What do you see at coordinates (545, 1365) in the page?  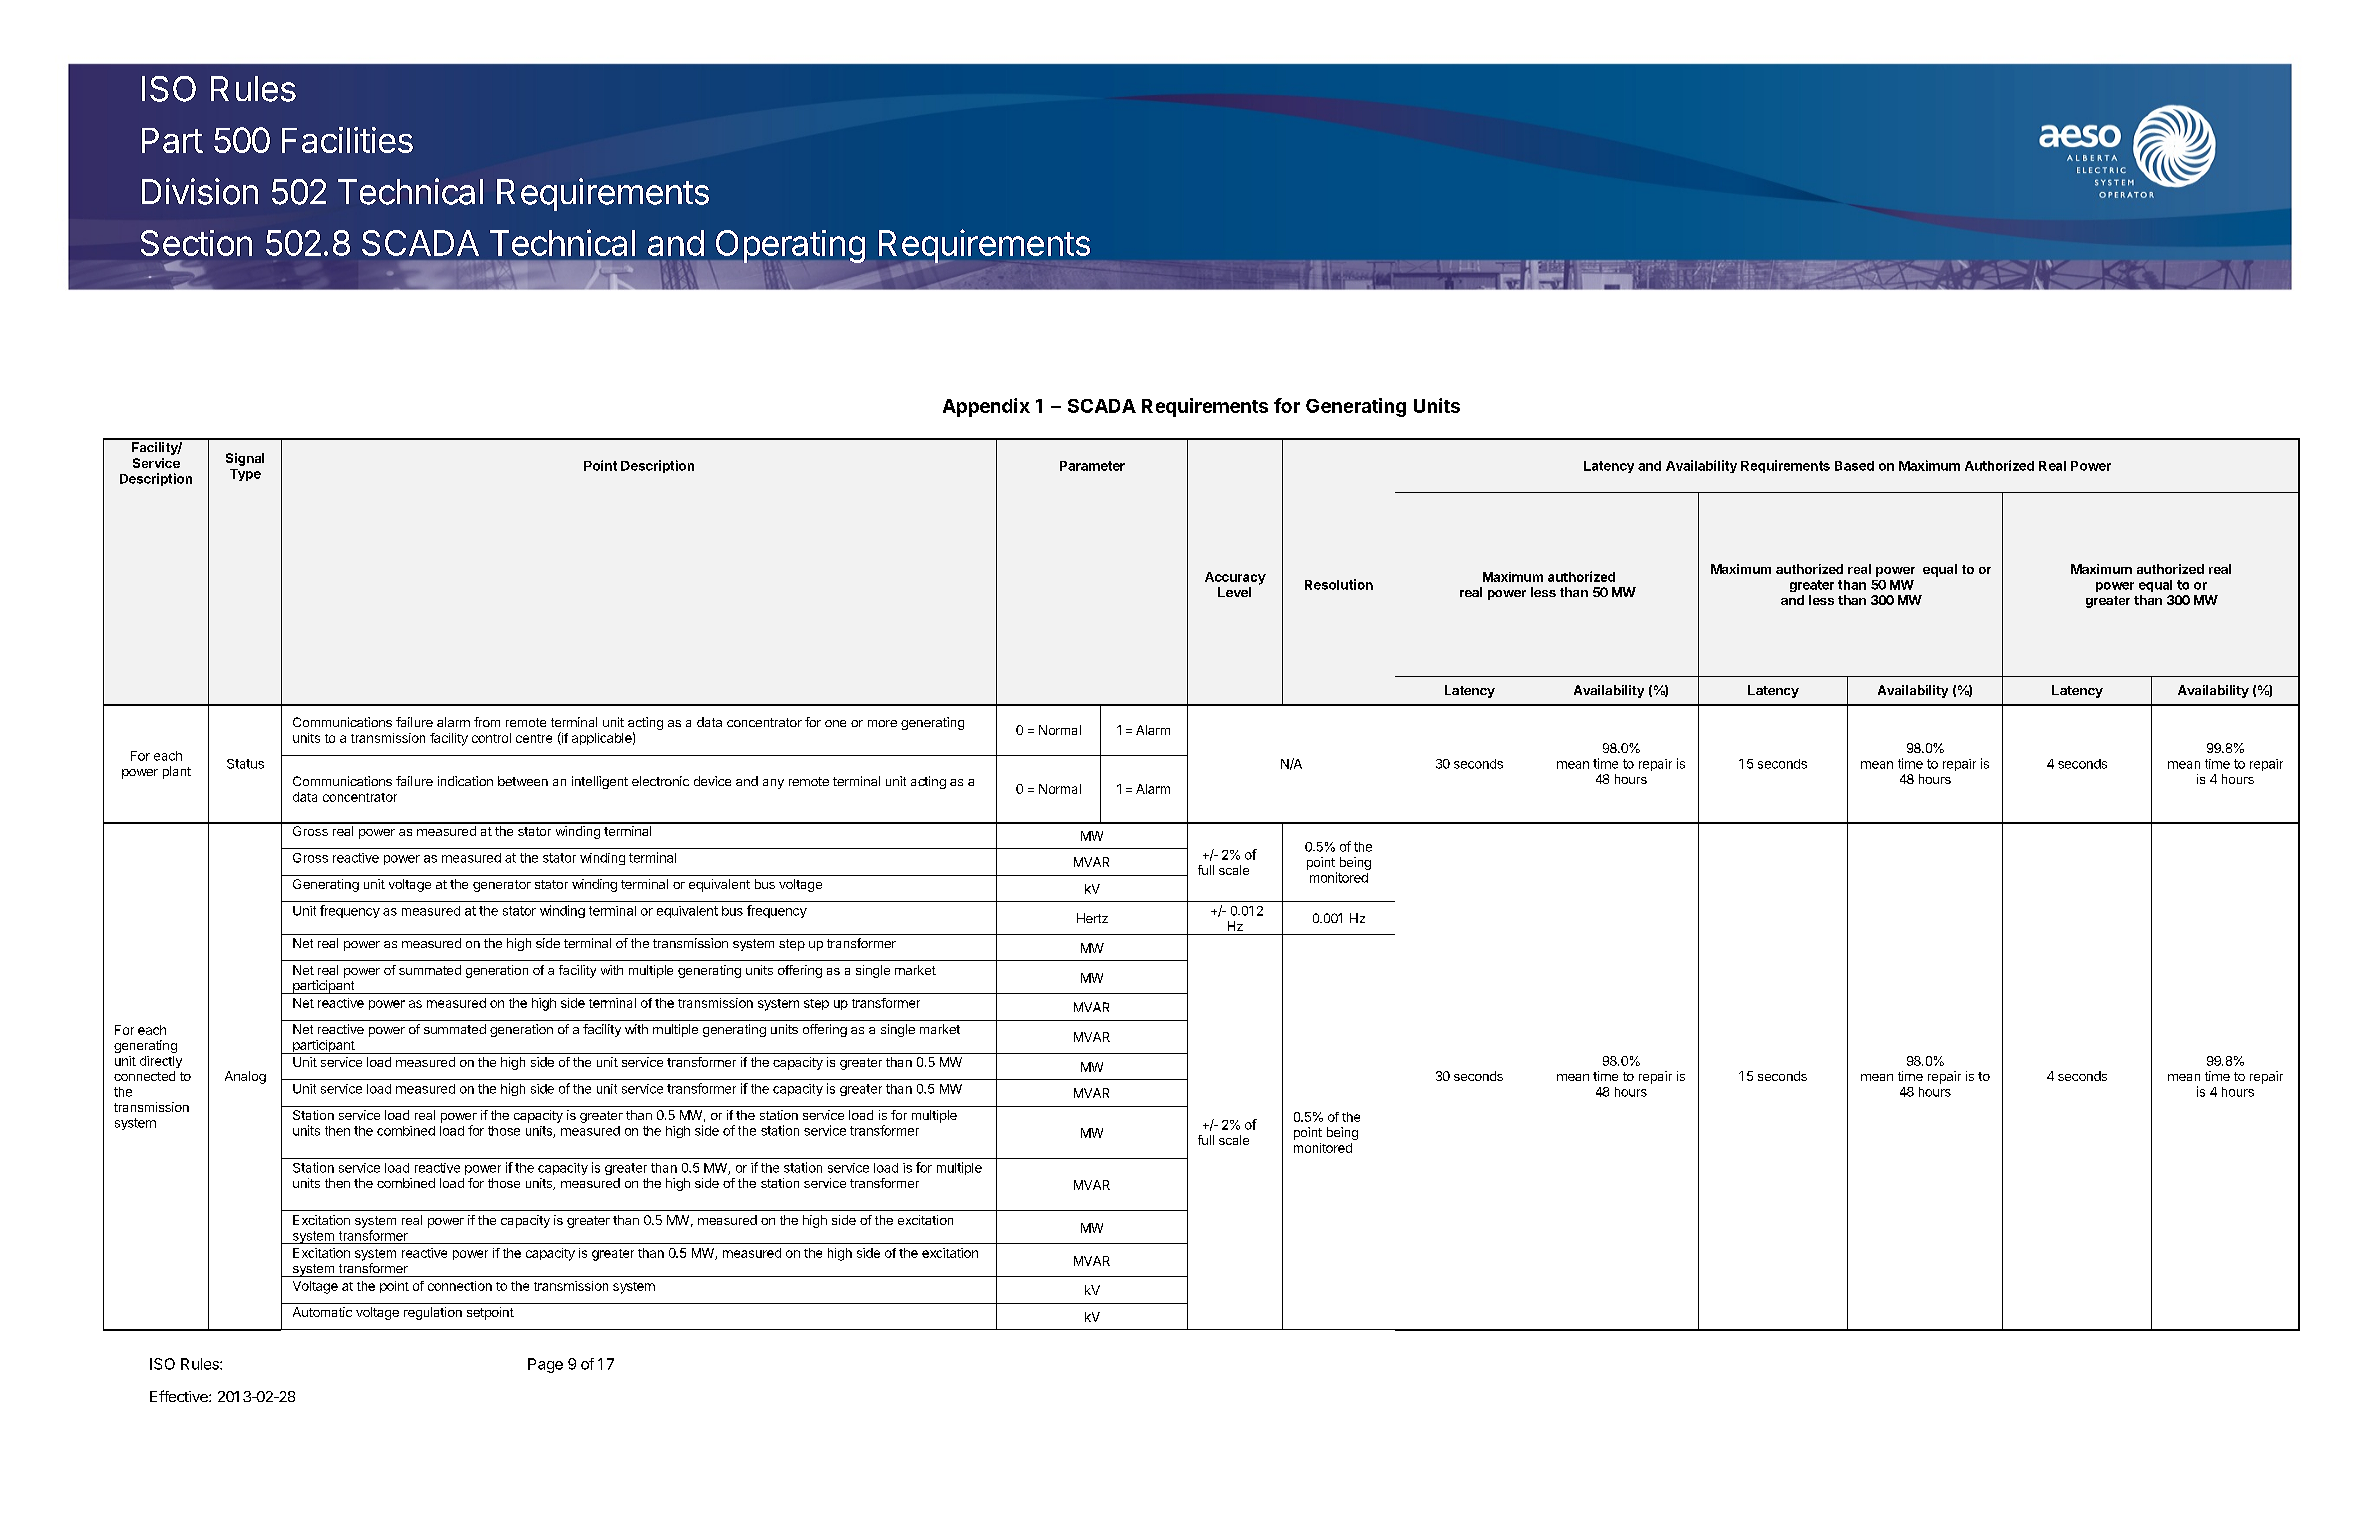 I see `Page` at bounding box center [545, 1365].
